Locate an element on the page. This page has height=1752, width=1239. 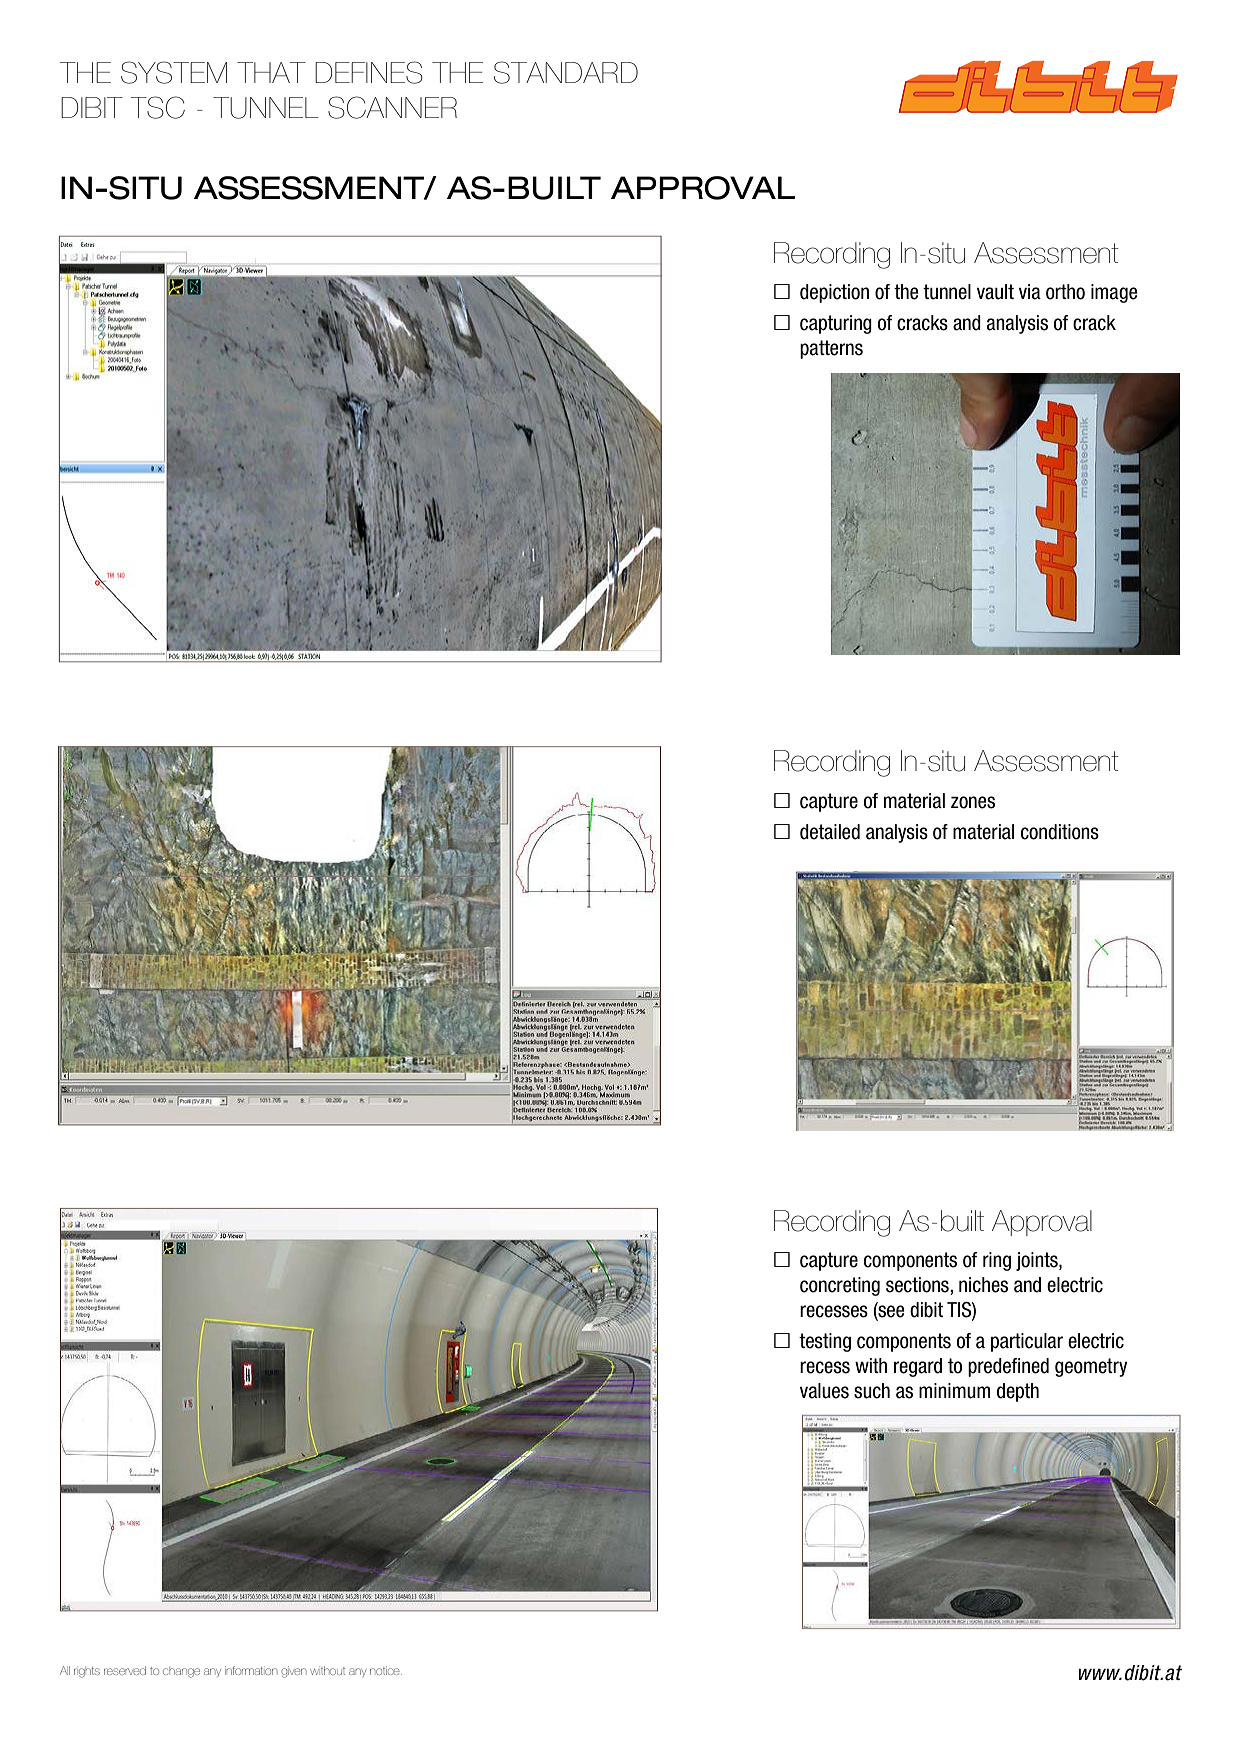
concreting is located at coordinates (840, 1286).
